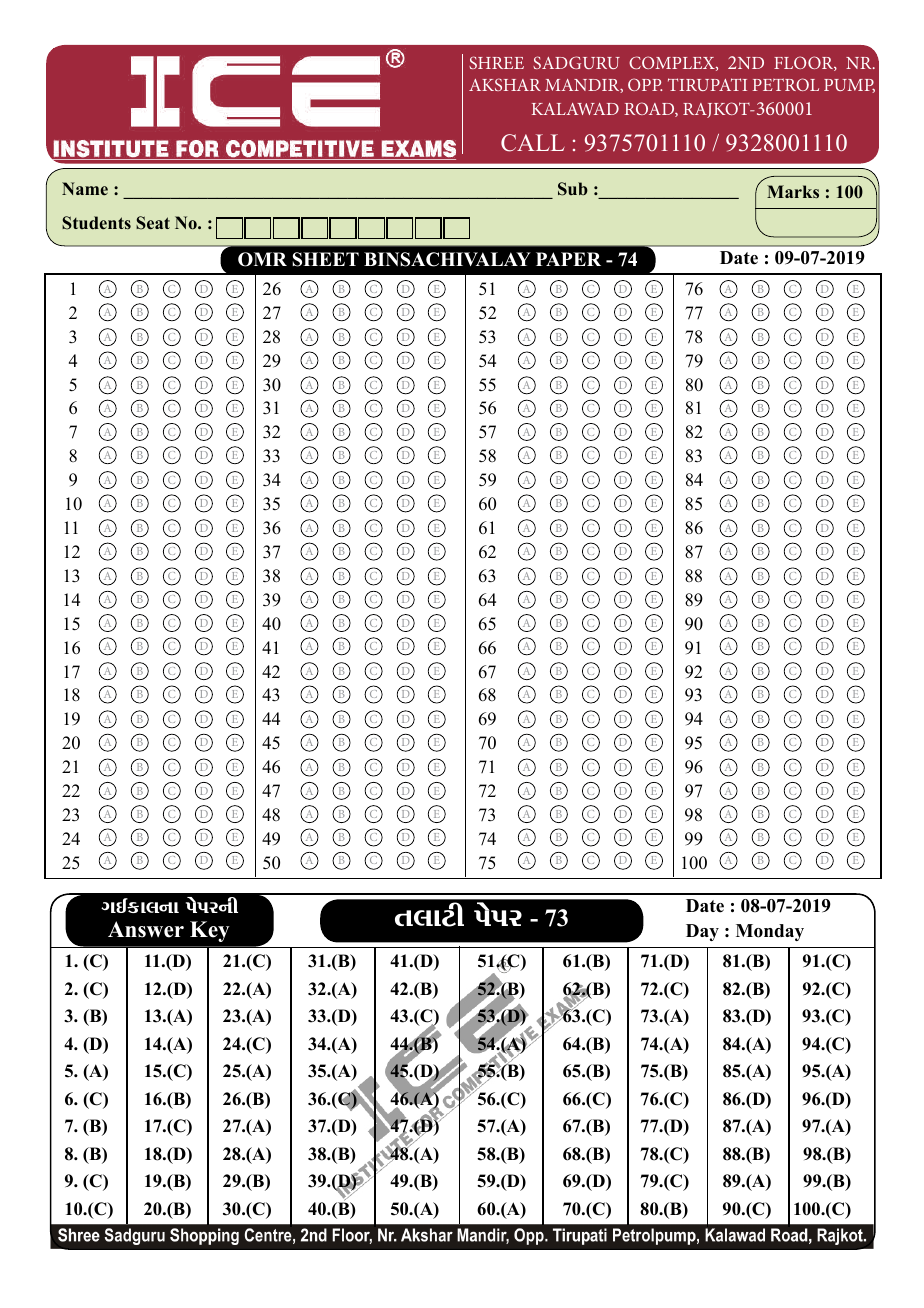  What do you see at coordinates (770, 932) in the image?
I see `Monday` at bounding box center [770, 932].
